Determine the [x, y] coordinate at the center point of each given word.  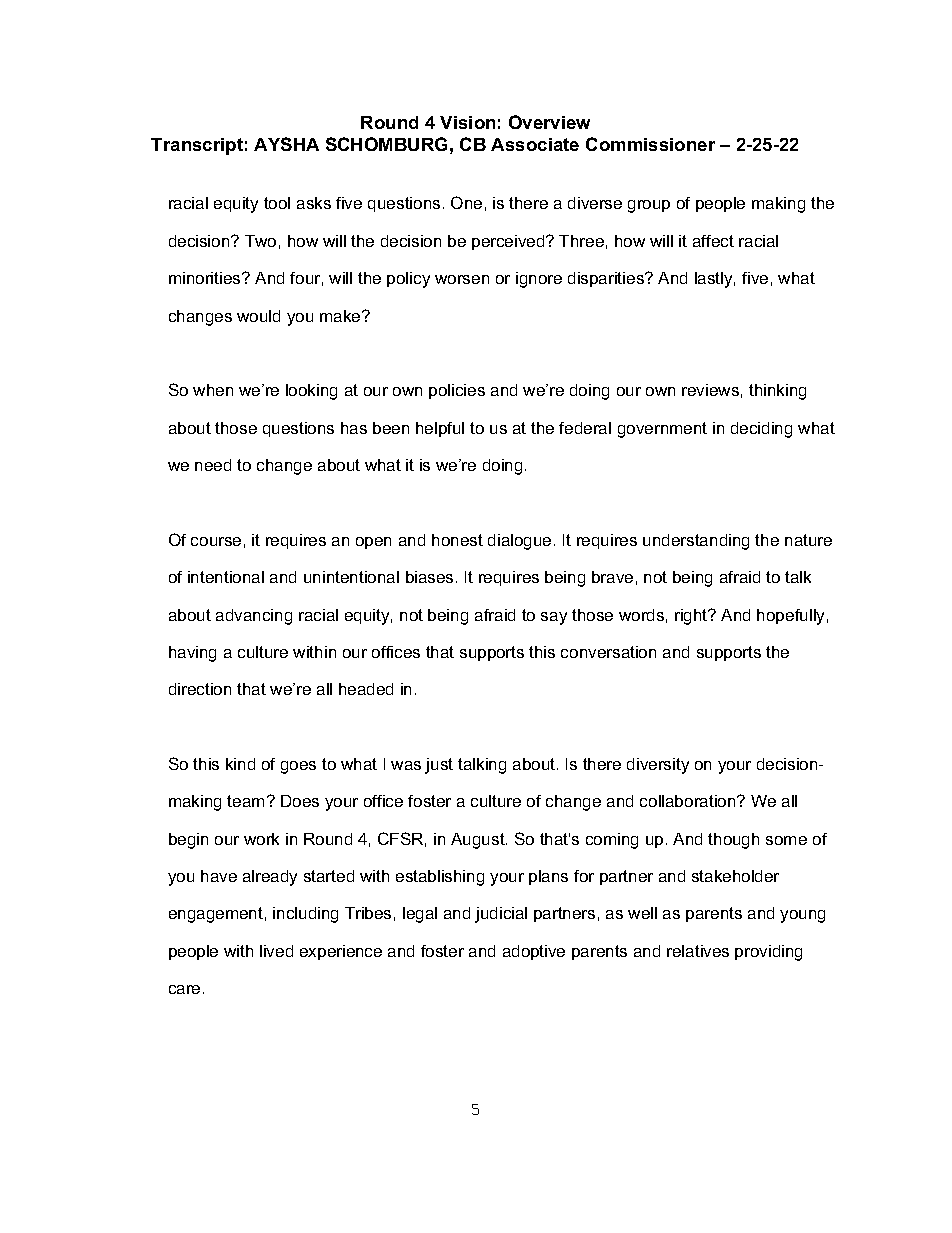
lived [276, 951]
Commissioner [650, 144]
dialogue [519, 542]
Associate [535, 144]
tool [277, 203]
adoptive [534, 952]
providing [768, 953]
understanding [696, 542]
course [216, 541]
